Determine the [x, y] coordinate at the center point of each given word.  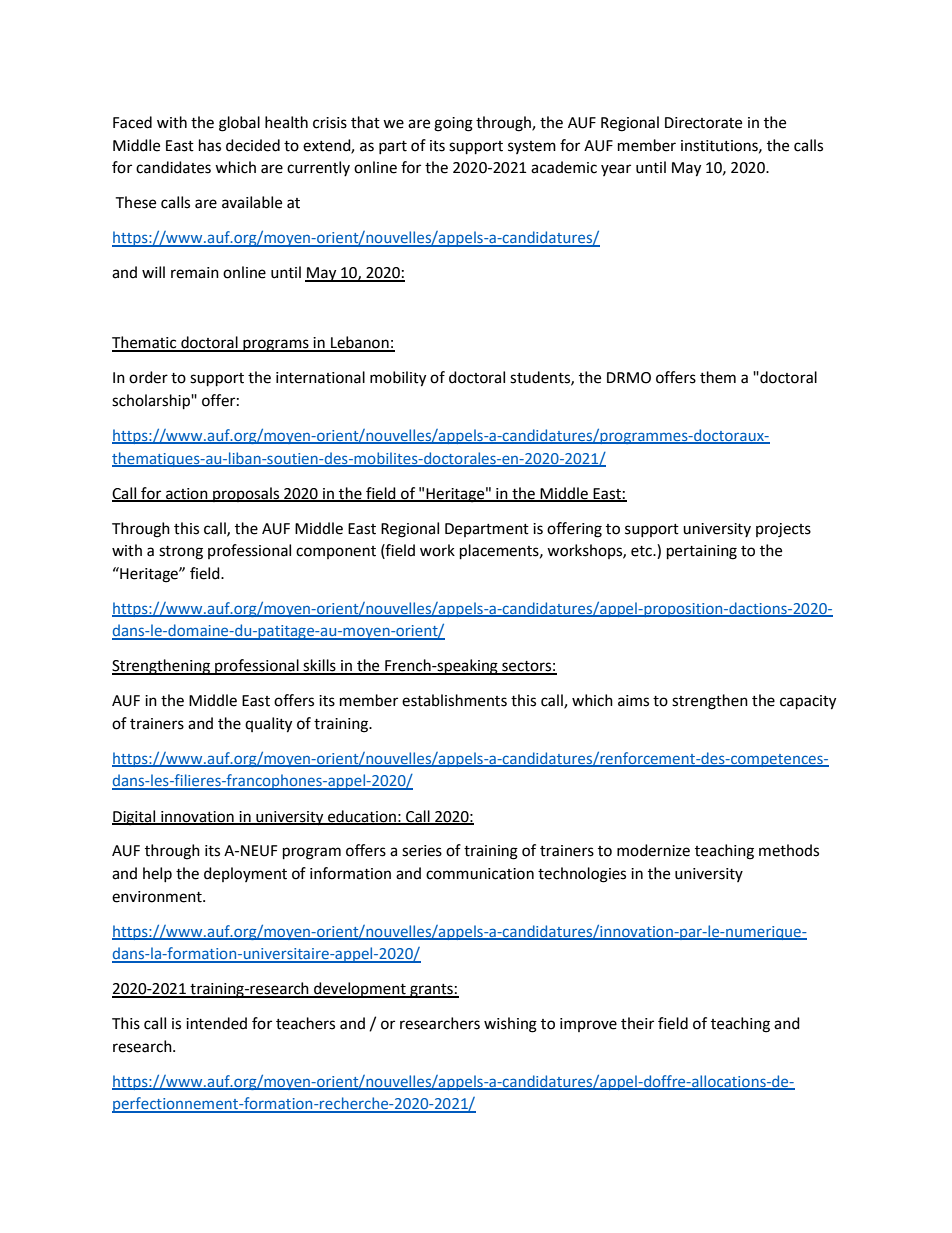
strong [181, 553]
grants [431, 991]
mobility [398, 379]
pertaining [702, 552]
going [453, 124]
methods [789, 850]
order [148, 377]
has [210, 145]
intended [216, 1023]
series [422, 851]
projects [783, 530]
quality [268, 725]
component [336, 552]
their [637, 1023]
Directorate [703, 123]
